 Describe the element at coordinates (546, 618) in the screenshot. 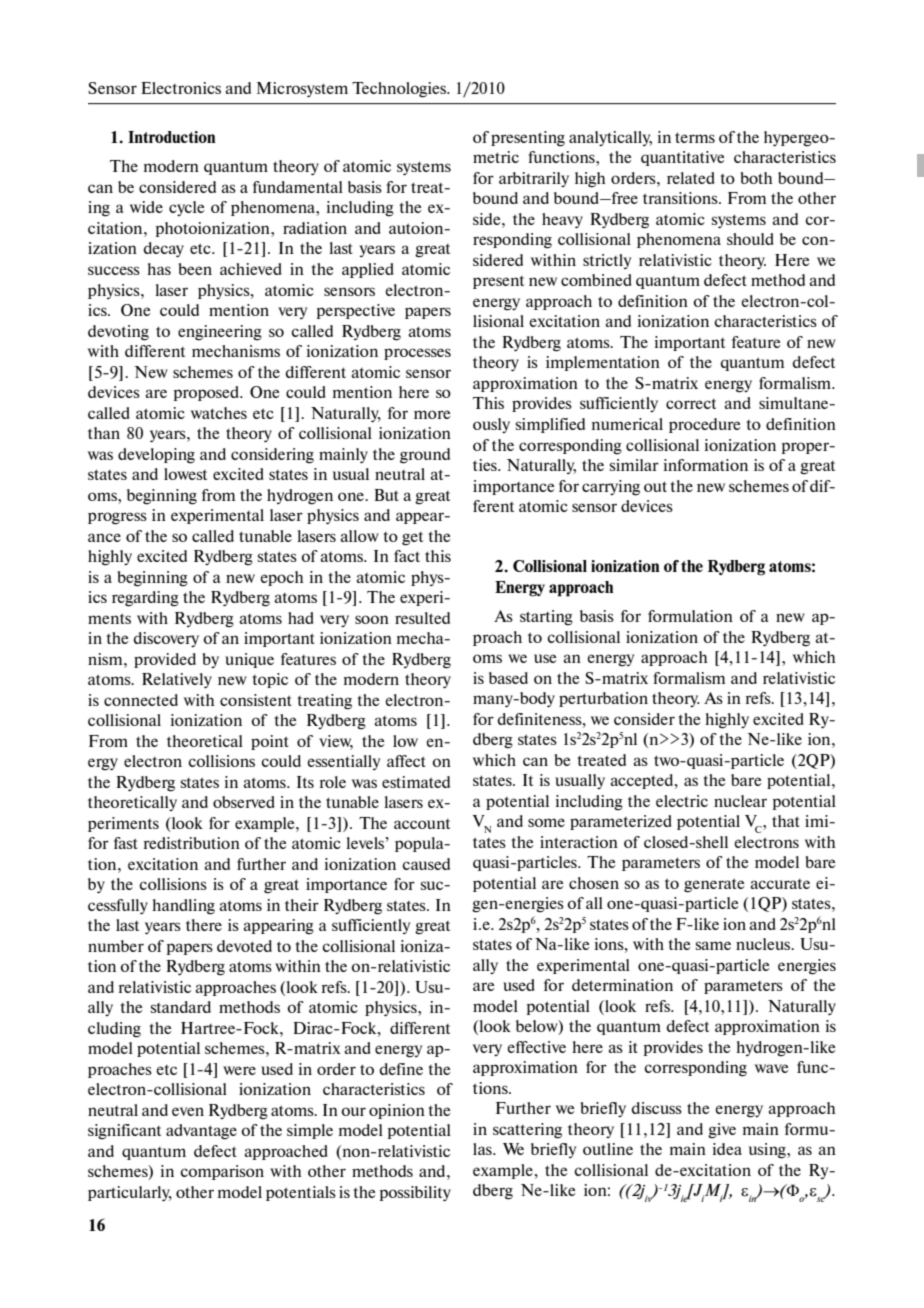

I see `starting` at that location.
